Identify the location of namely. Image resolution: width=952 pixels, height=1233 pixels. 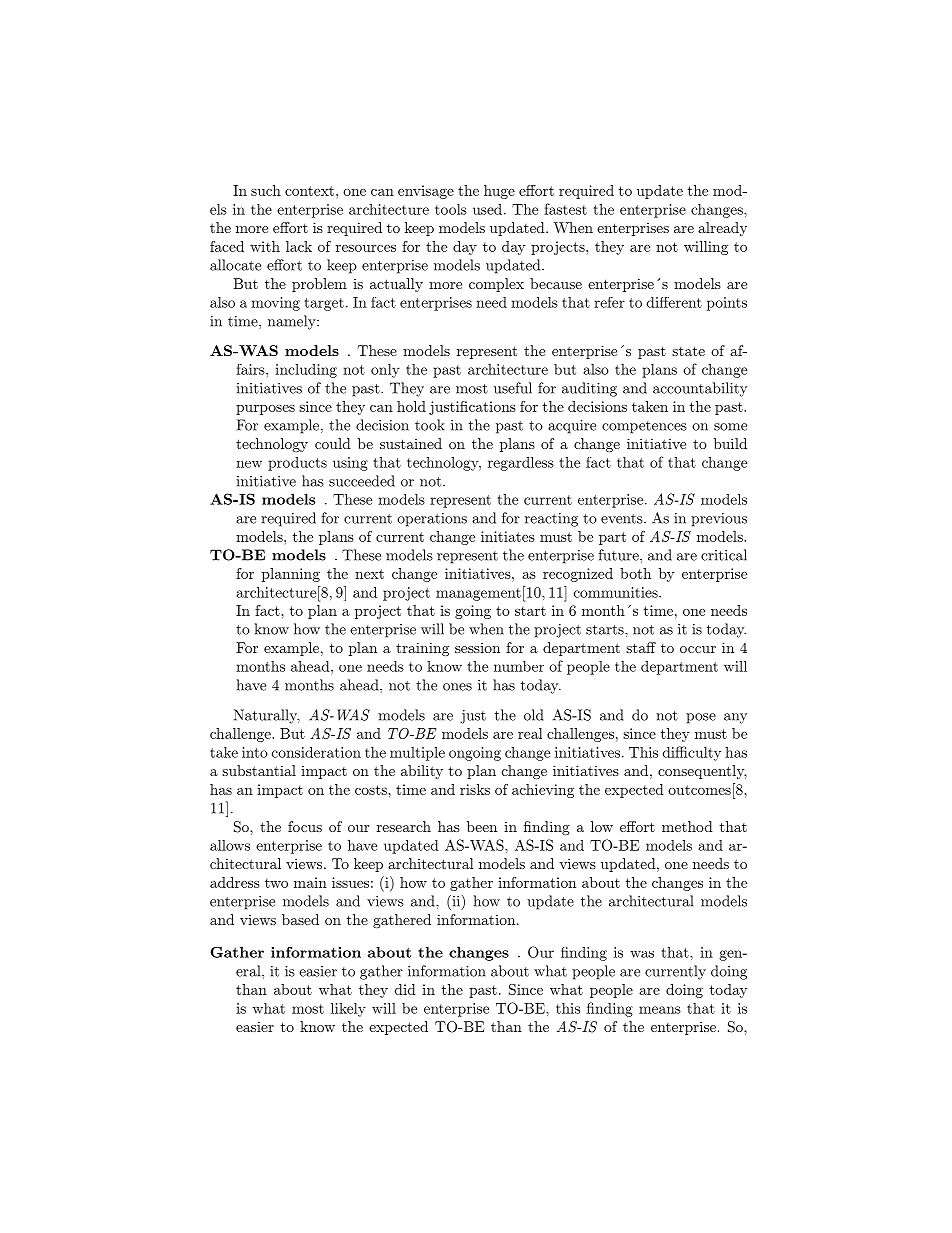
(293, 322).
